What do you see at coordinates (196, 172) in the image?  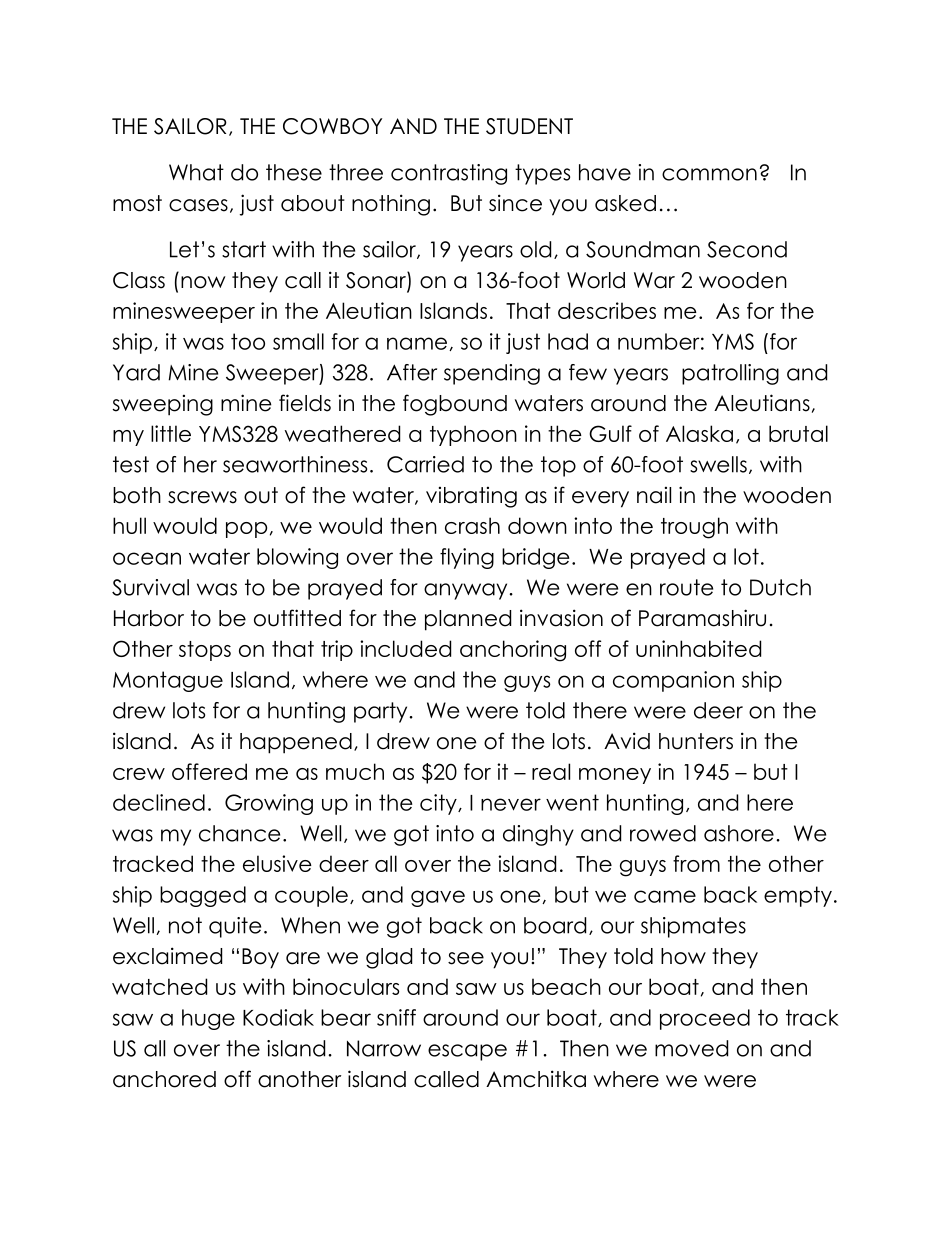 I see `What` at bounding box center [196, 172].
